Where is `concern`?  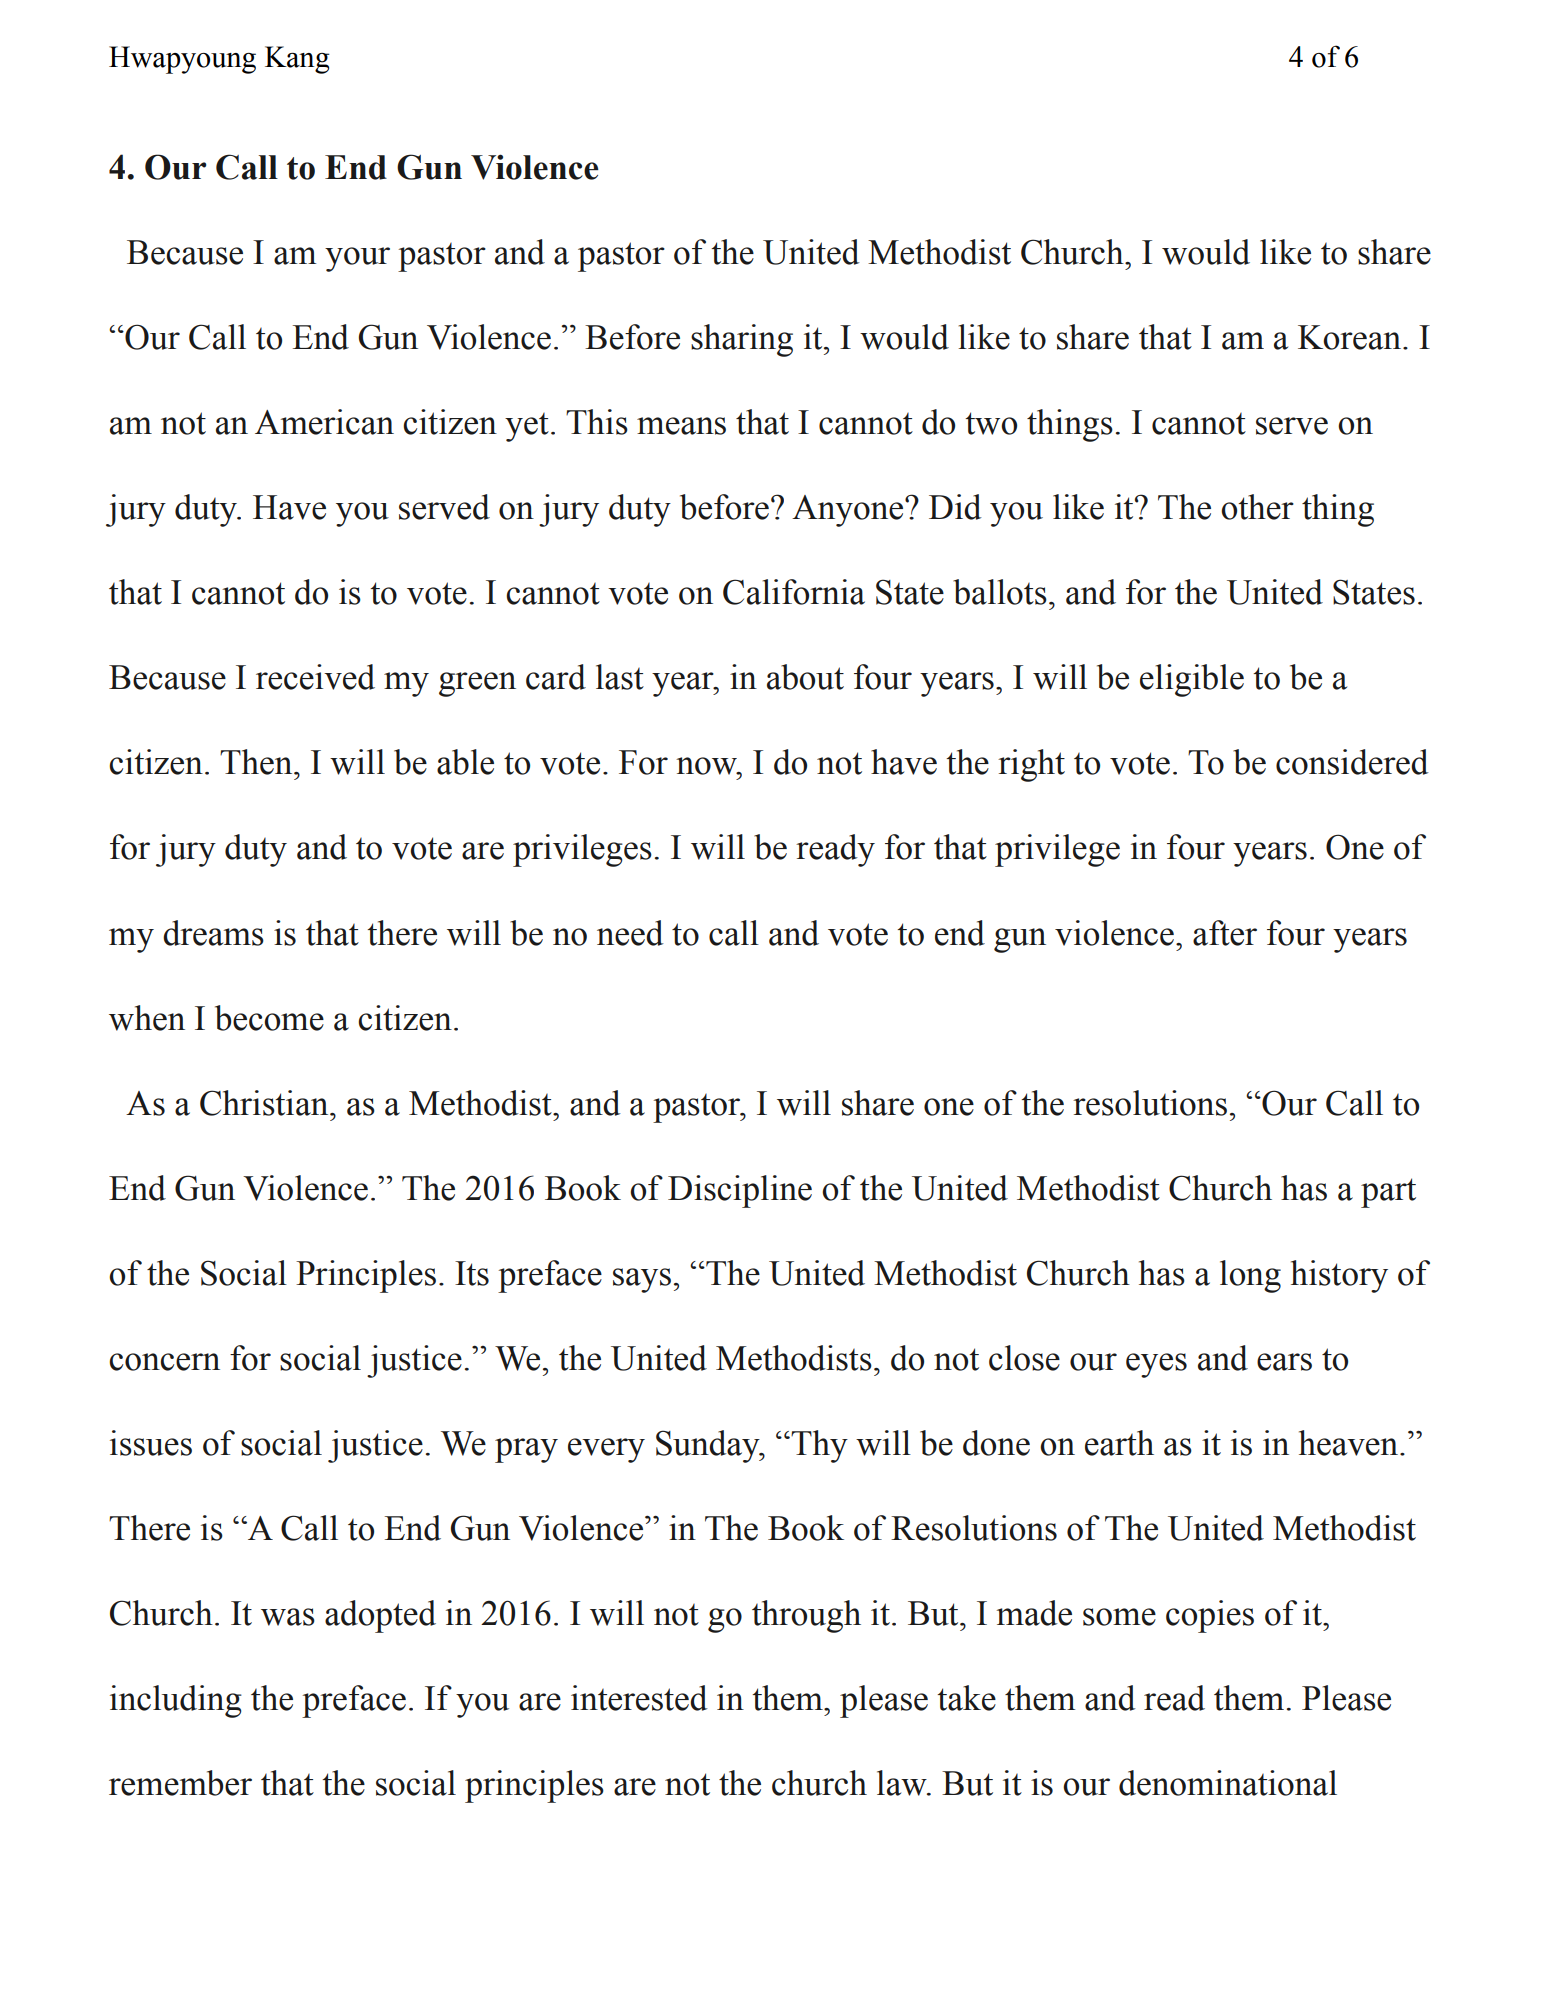
concern is located at coordinates (164, 1362).
